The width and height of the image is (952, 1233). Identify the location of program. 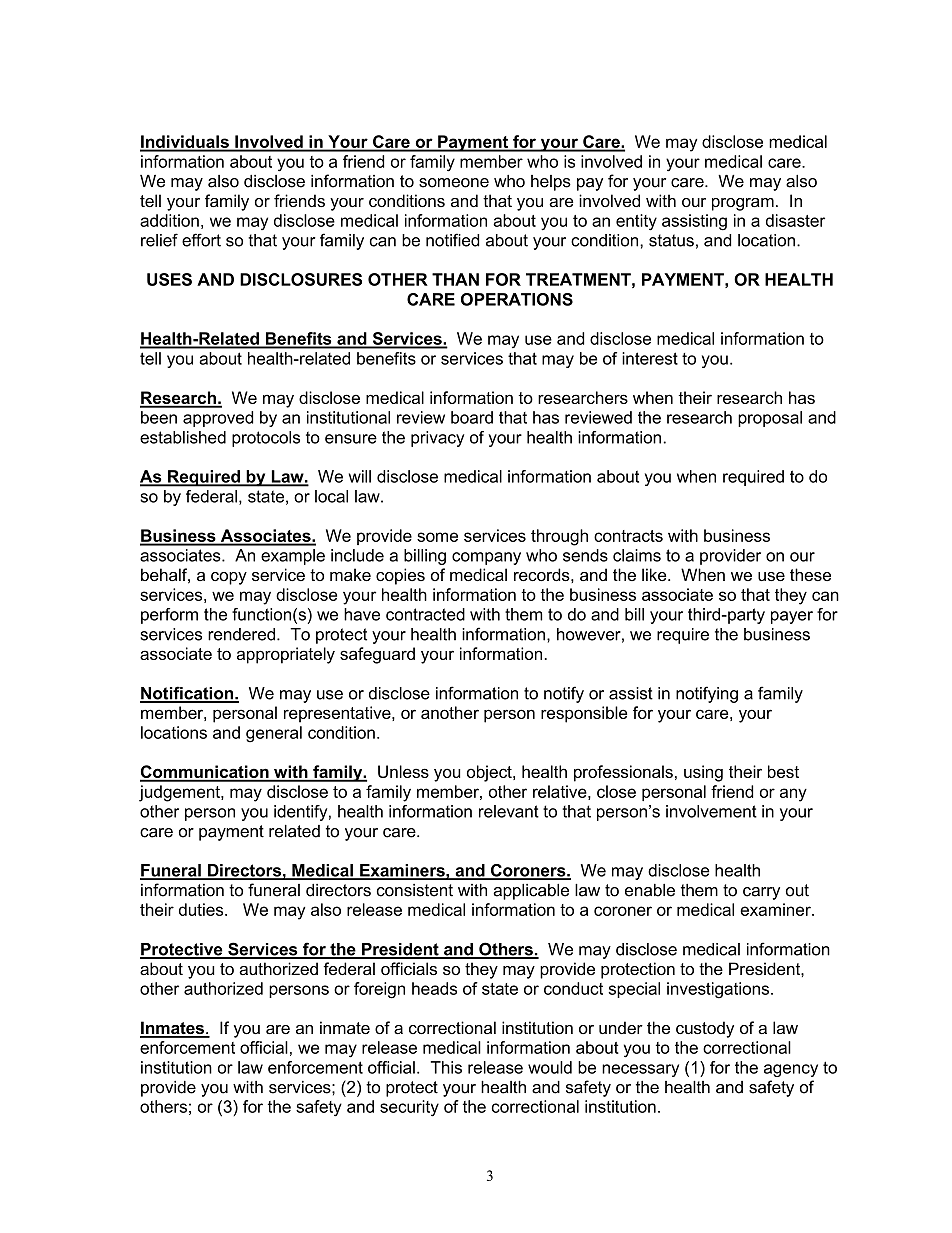
(743, 204).
